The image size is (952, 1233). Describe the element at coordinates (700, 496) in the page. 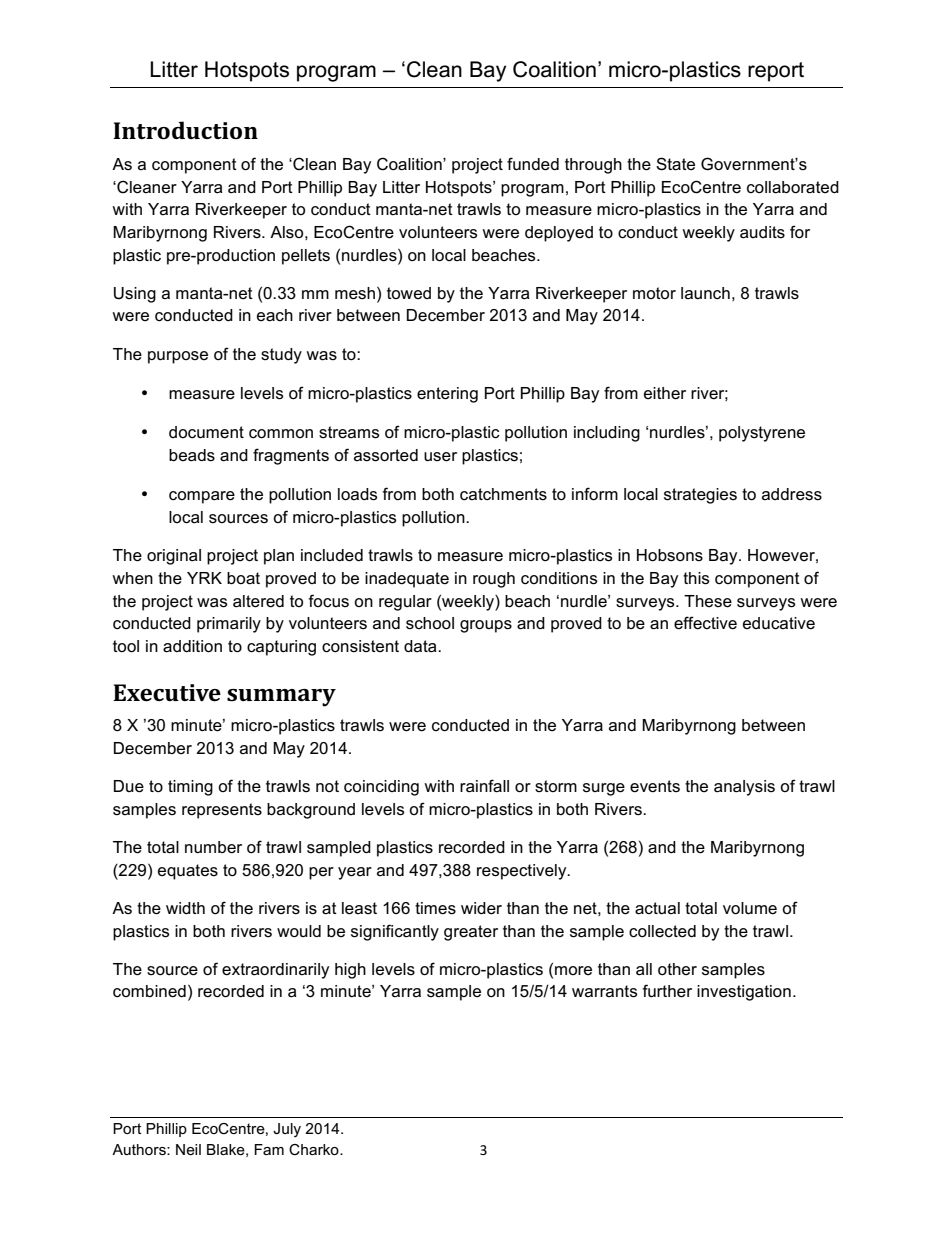

I see `strategies` at that location.
